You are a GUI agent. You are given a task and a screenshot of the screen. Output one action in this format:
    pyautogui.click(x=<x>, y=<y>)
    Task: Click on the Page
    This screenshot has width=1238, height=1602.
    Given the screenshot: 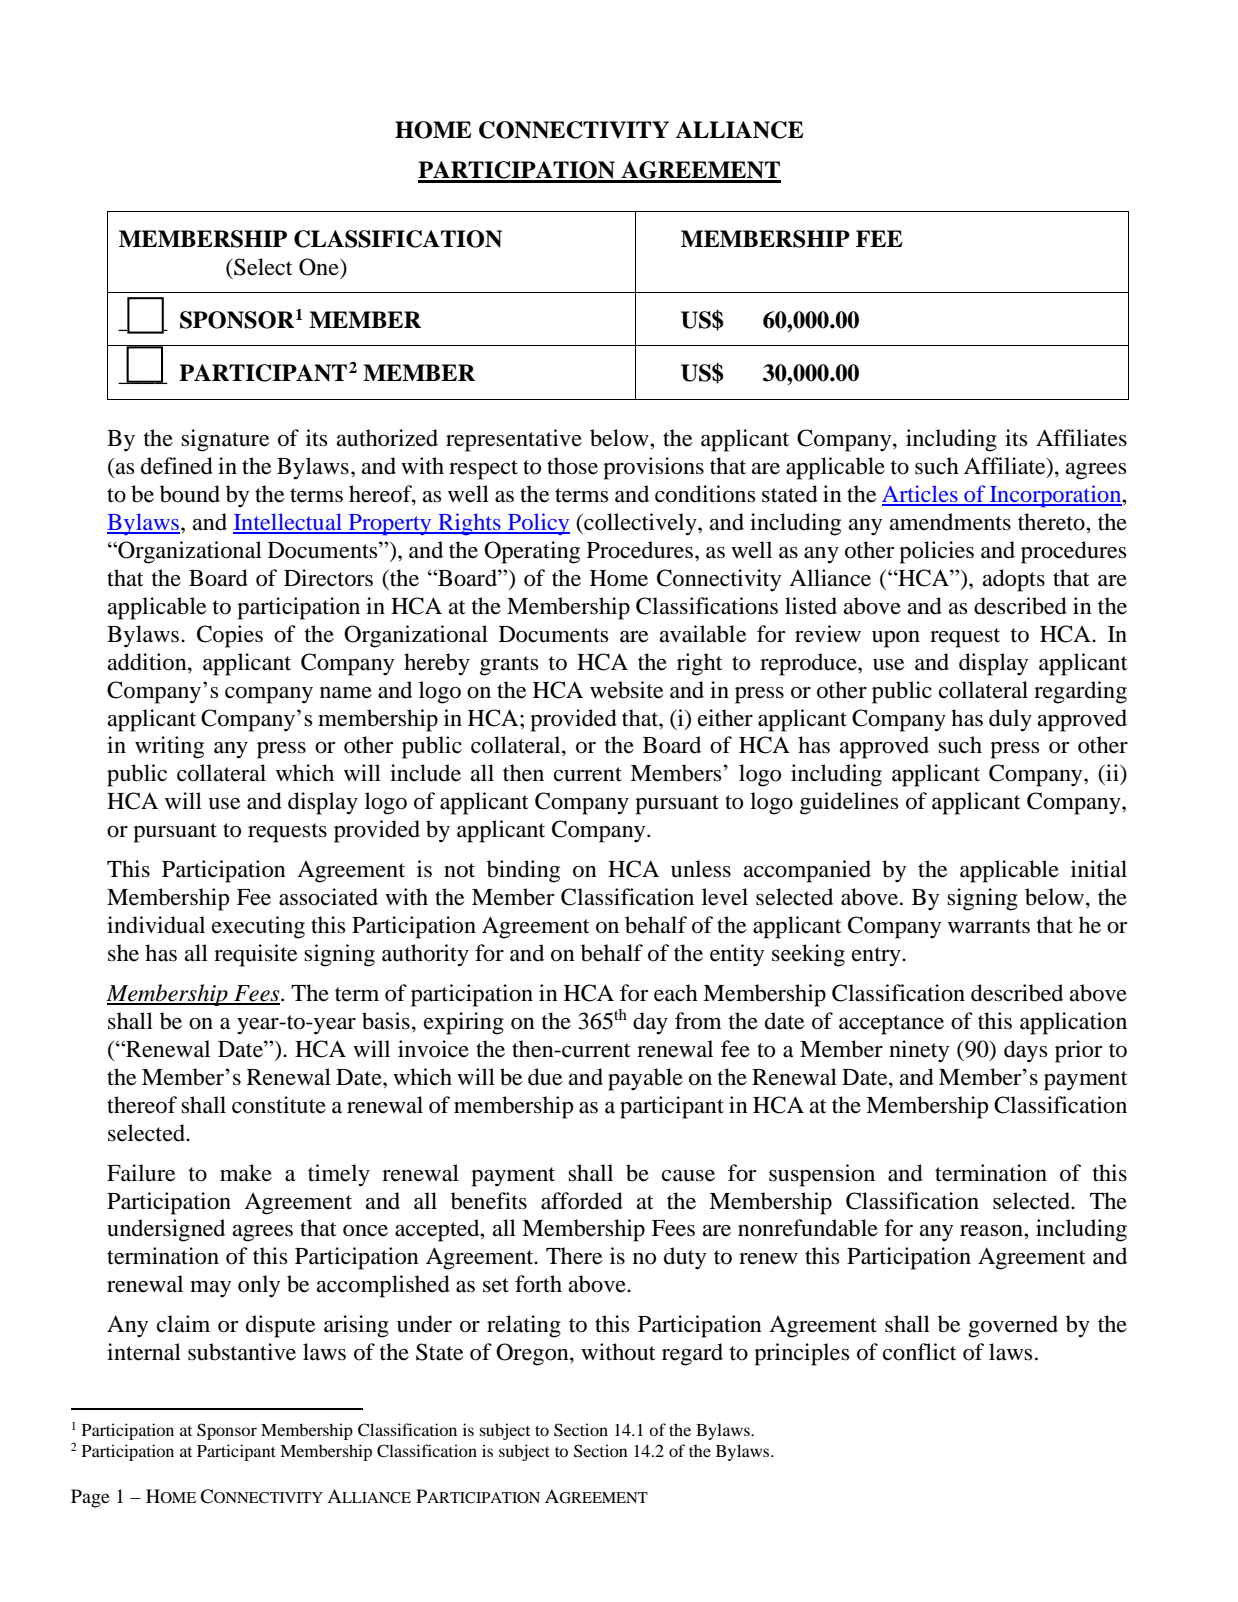 What is the action you would take?
    pyautogui.click(x=90, y=1498)
